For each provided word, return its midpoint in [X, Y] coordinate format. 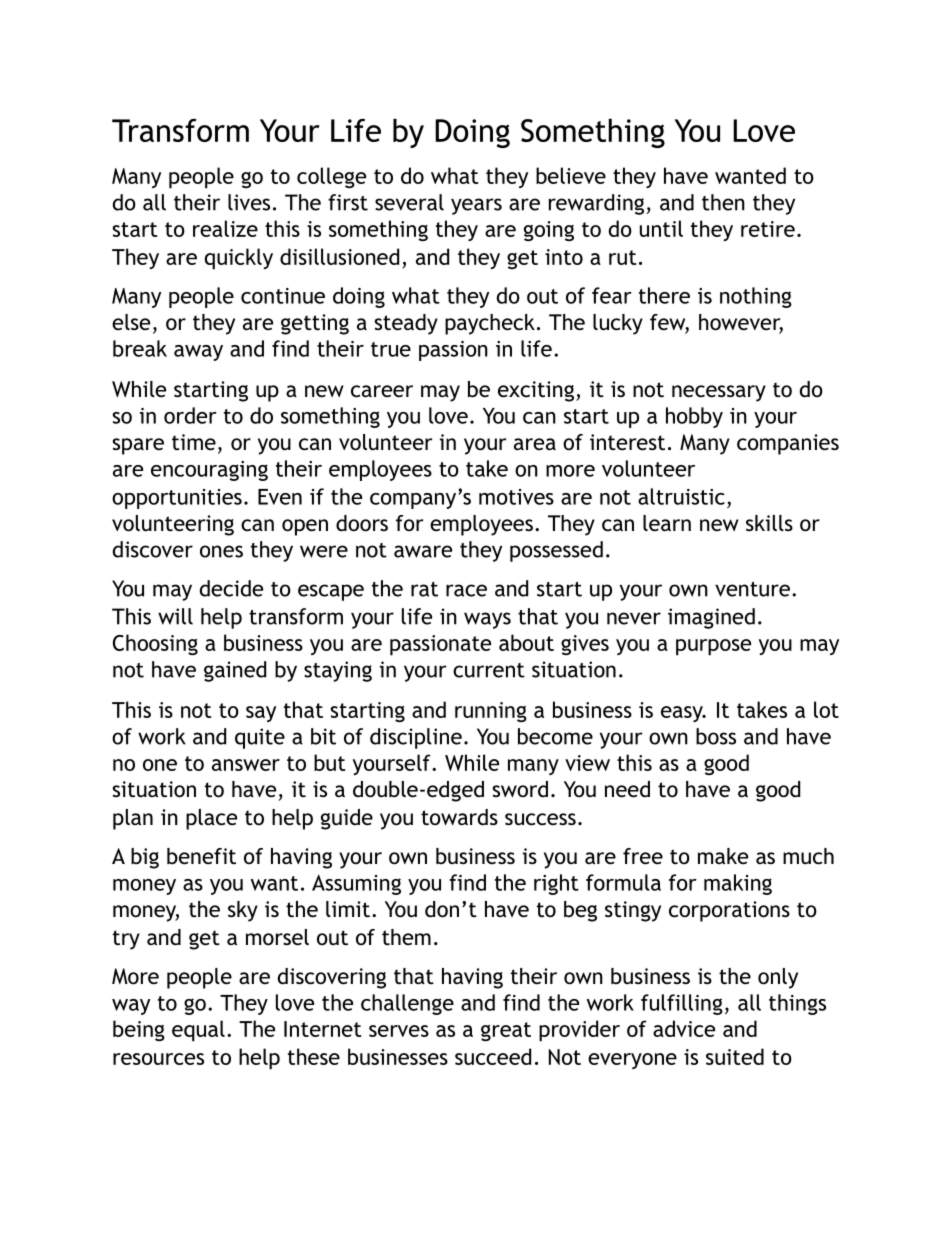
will [175, 616]
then [723, 202]
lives [249, 202]
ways [487, 620]
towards [459, 817]
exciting [536, 391]
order [190, 415]
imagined [711, 618]
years [476, 206]
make [723, 856]
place [211, 819]
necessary [719, 393]
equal [198, 1031]
